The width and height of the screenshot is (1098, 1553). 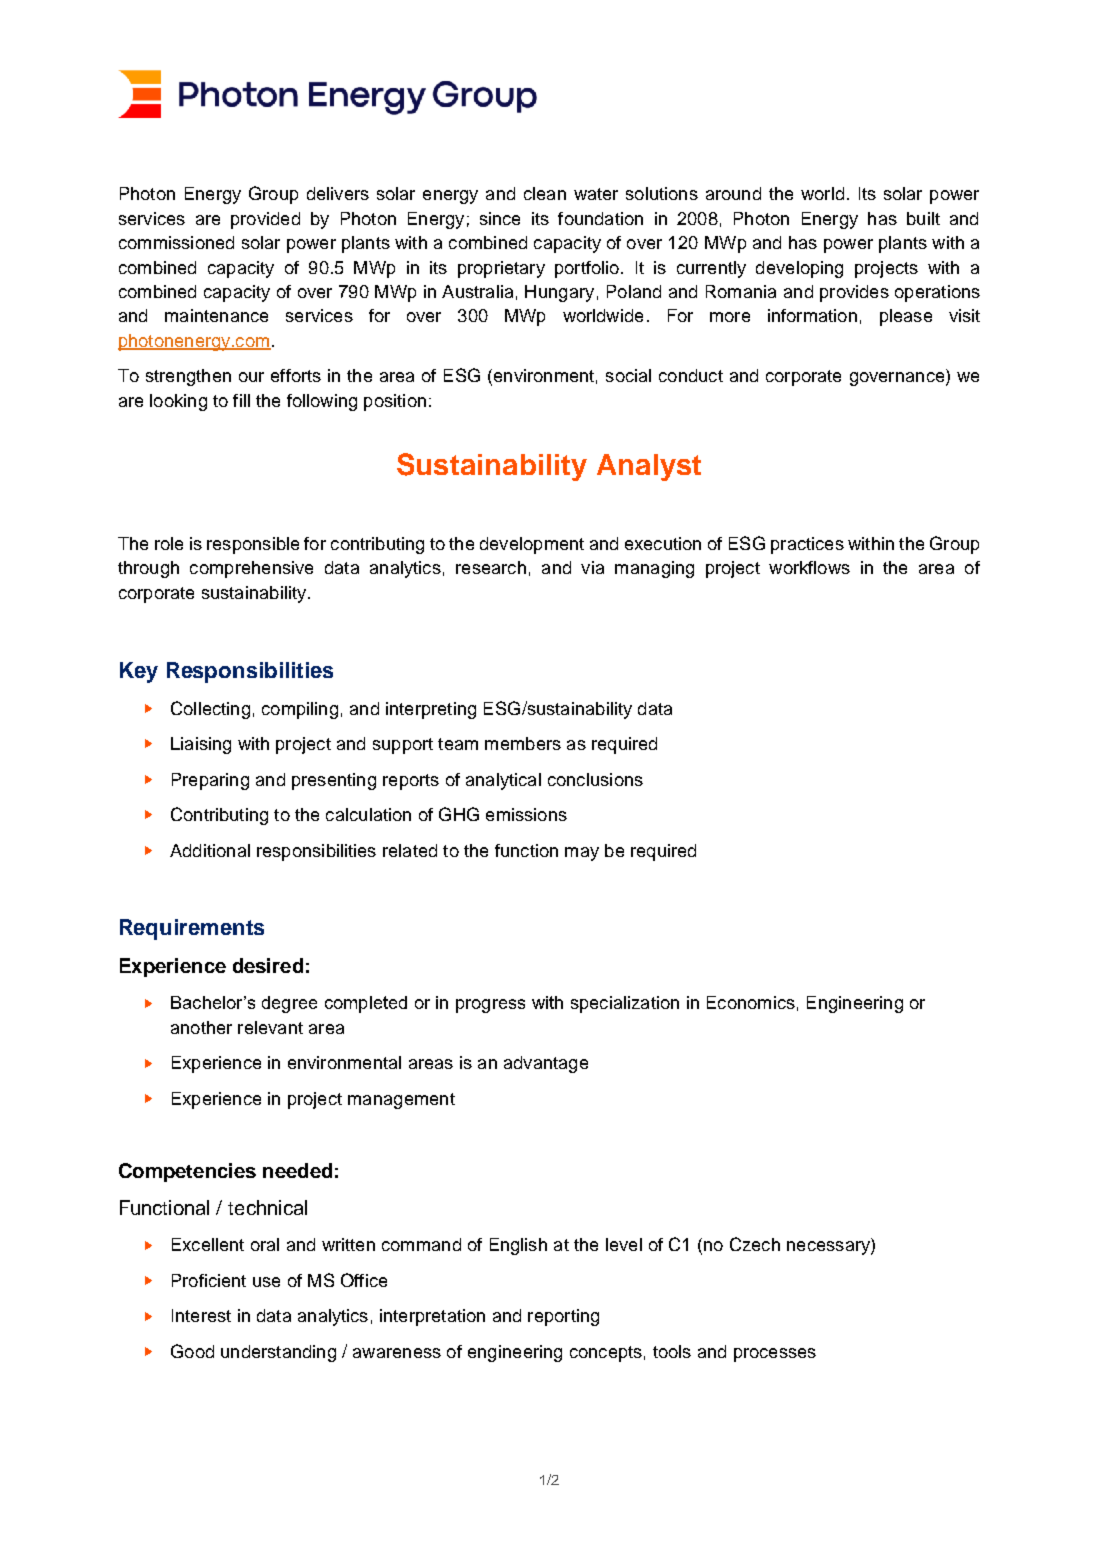 I want to click on Interest, so click(x=201, y=1315).
